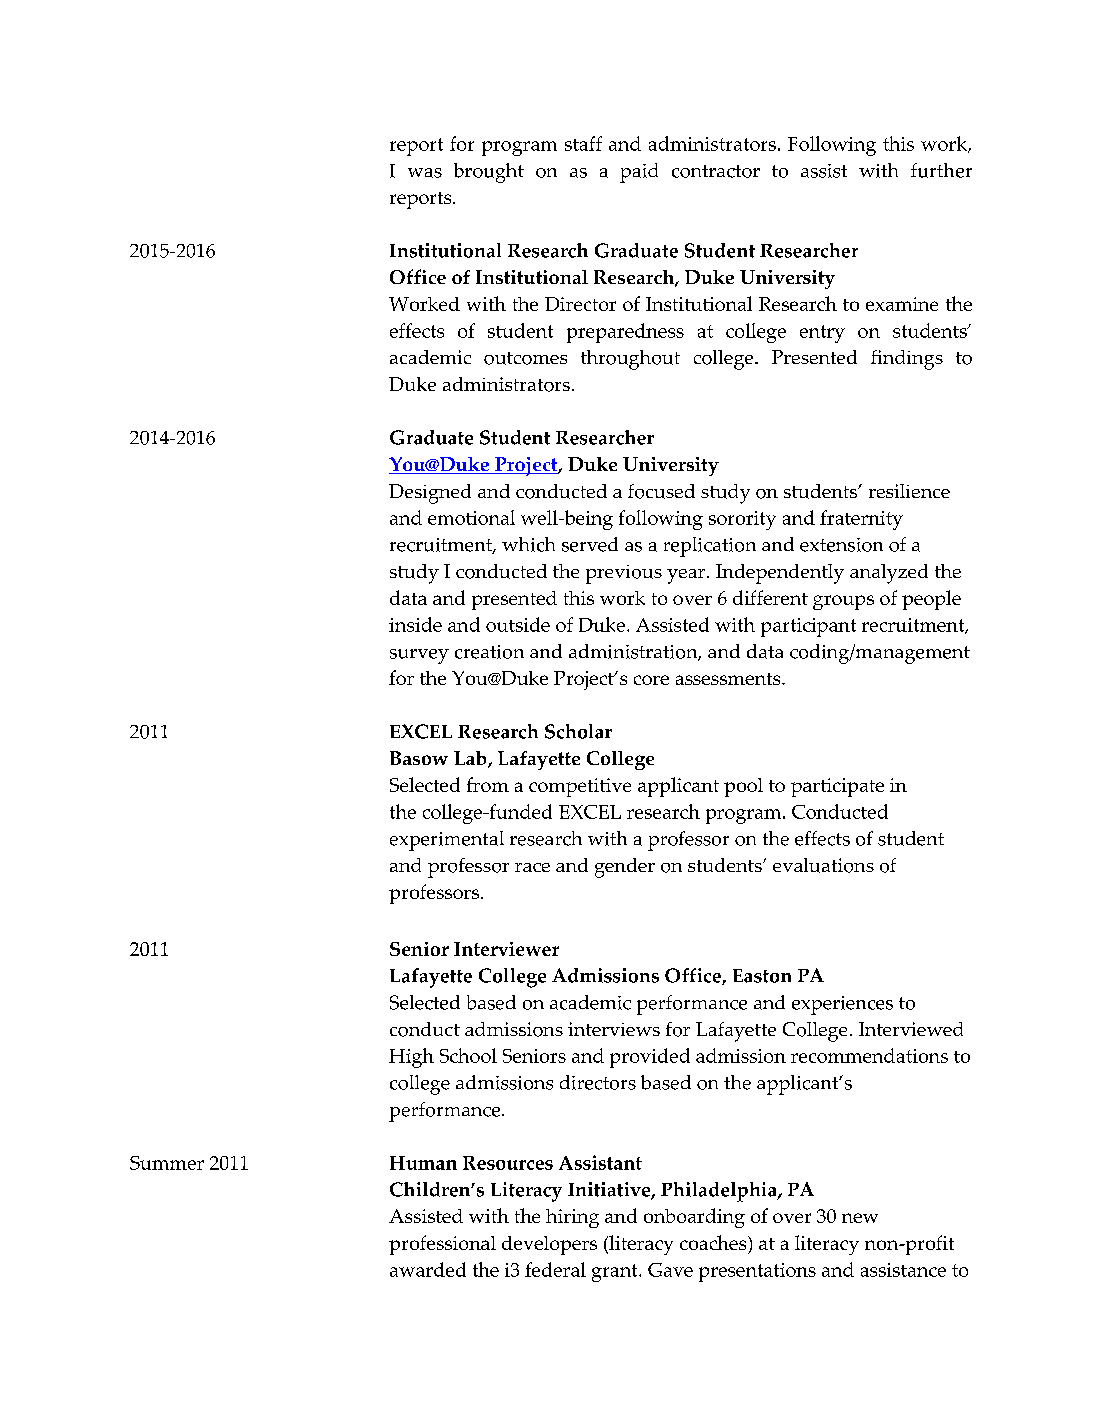  I want to click on Summer, so click(167, 1163).
